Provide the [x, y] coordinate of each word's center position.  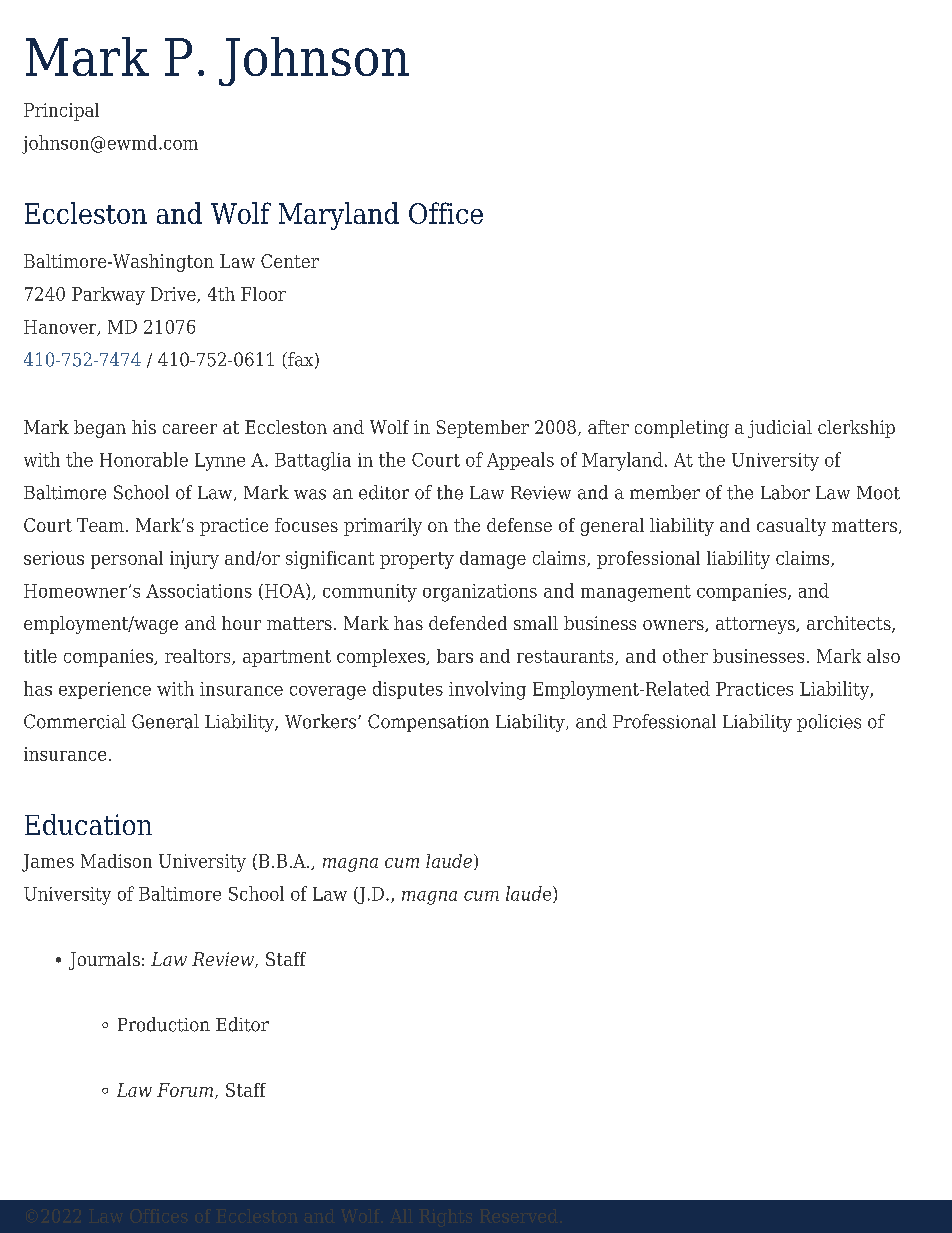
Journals [104, 961]
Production [164, 1024]
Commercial [75, 721]
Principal [61, 112]
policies [829, 723]
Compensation [428, 723]
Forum [185, 1090]
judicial [780, 429]
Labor [785, 492]
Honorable [144, 459]
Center [290, 261]
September [483, 429]
